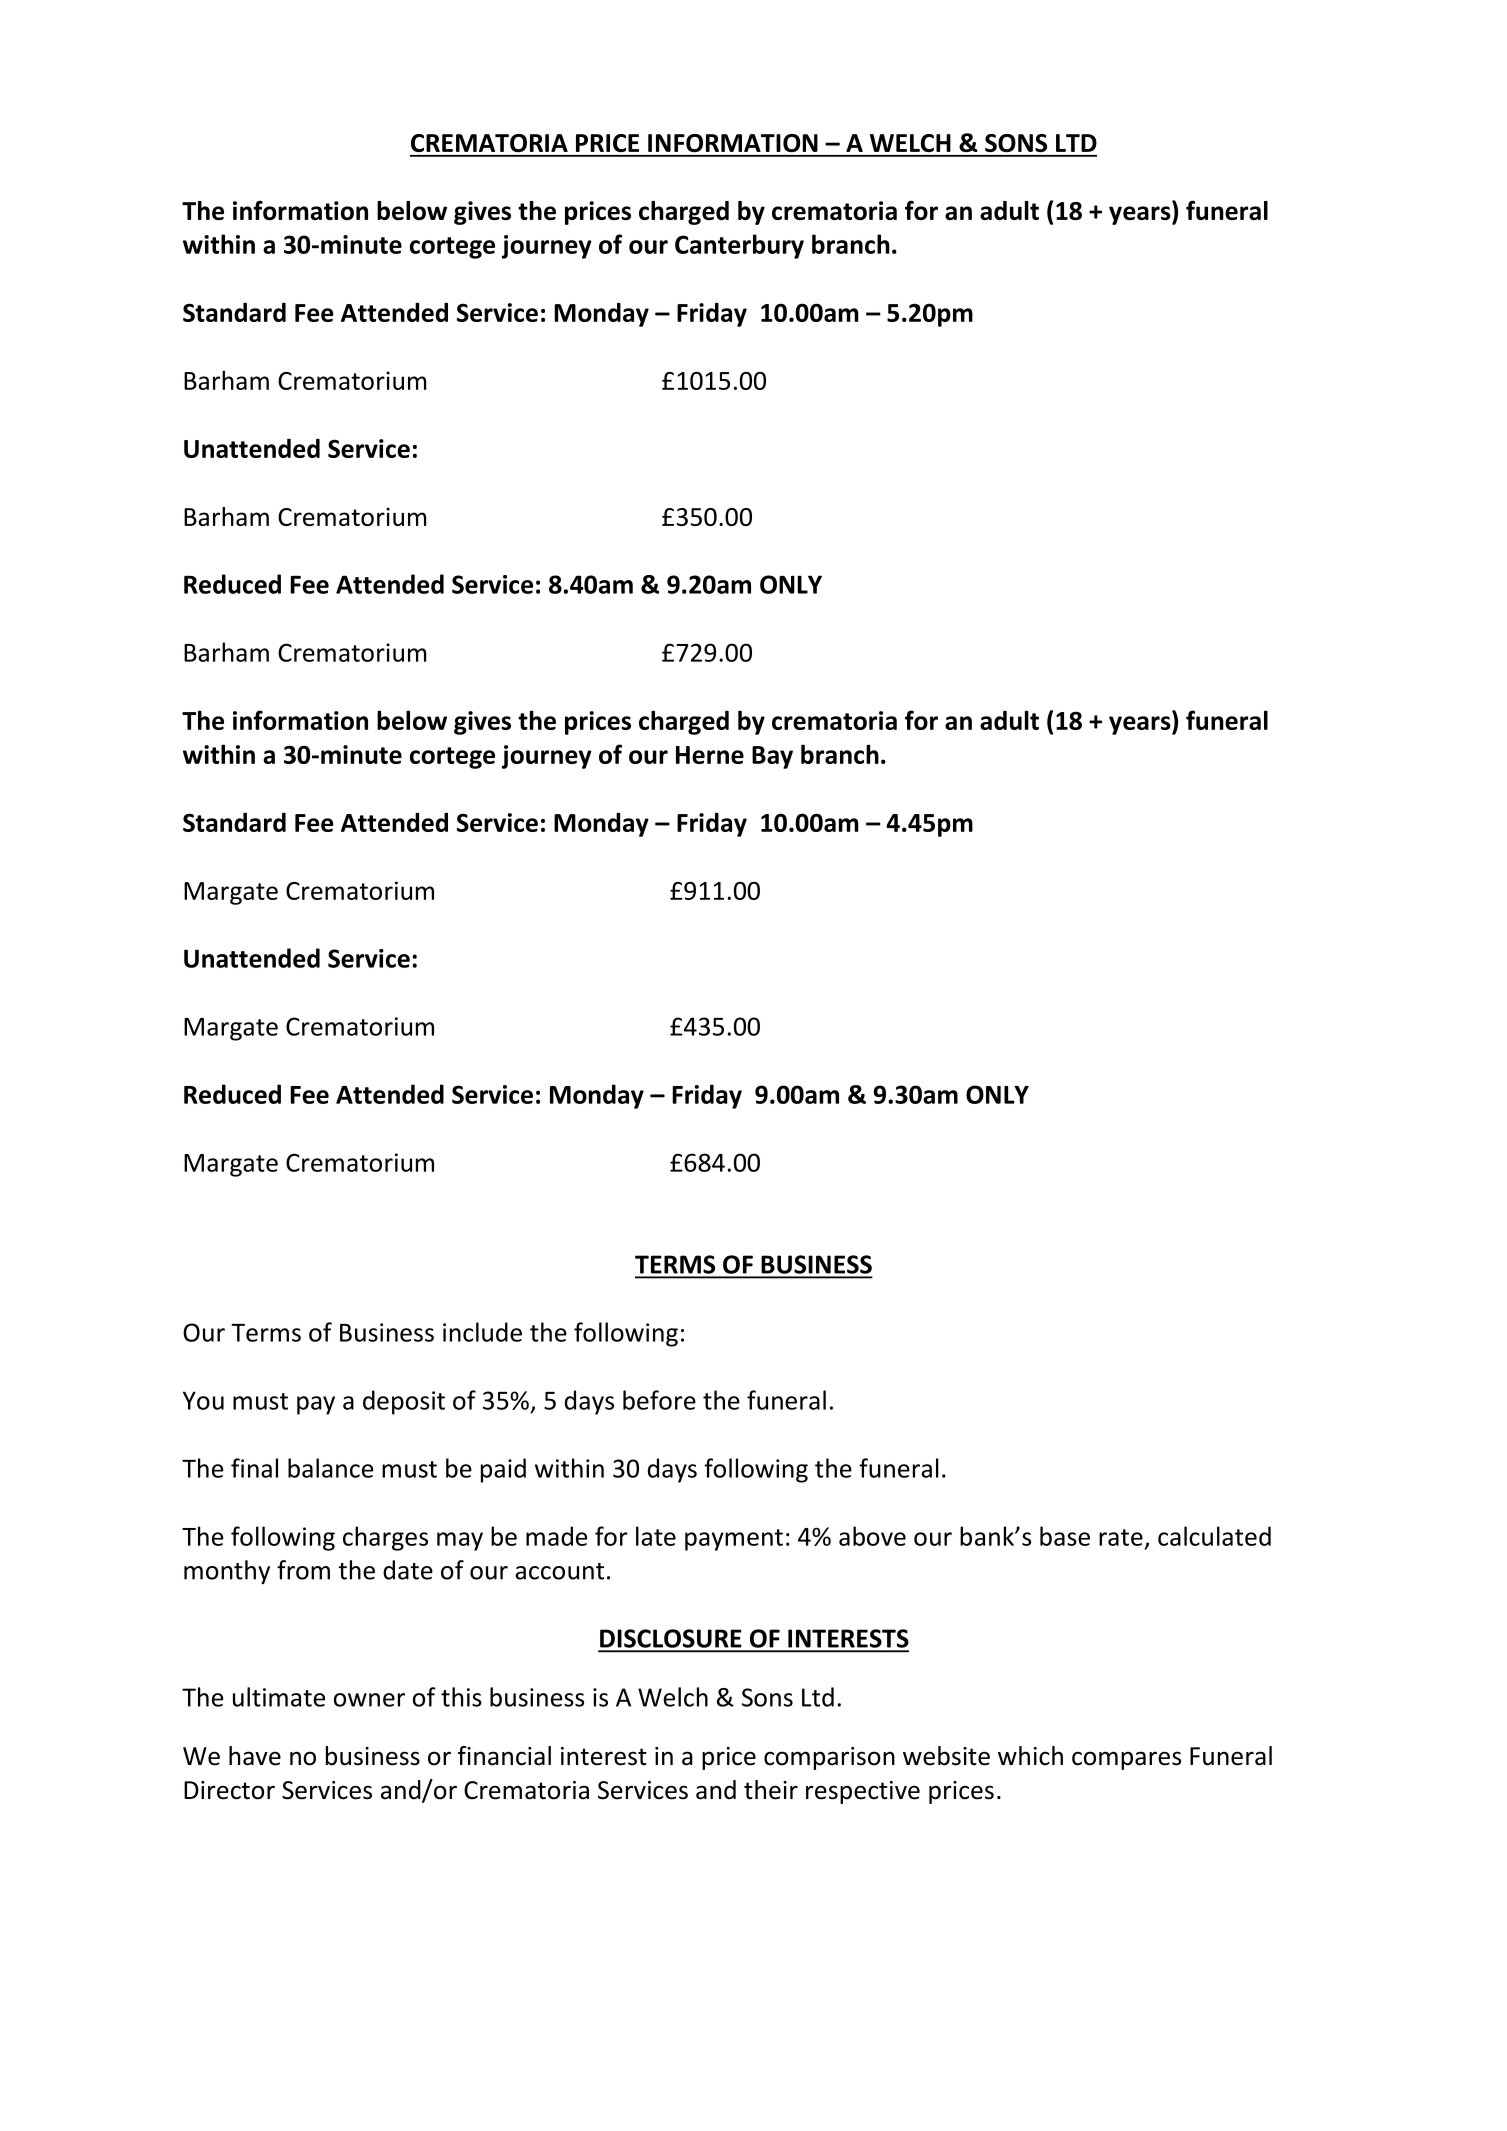  What do you see at coordinates (482, 1332) in the screenshot?
I see `include` at bounding box center [482, 1332].
